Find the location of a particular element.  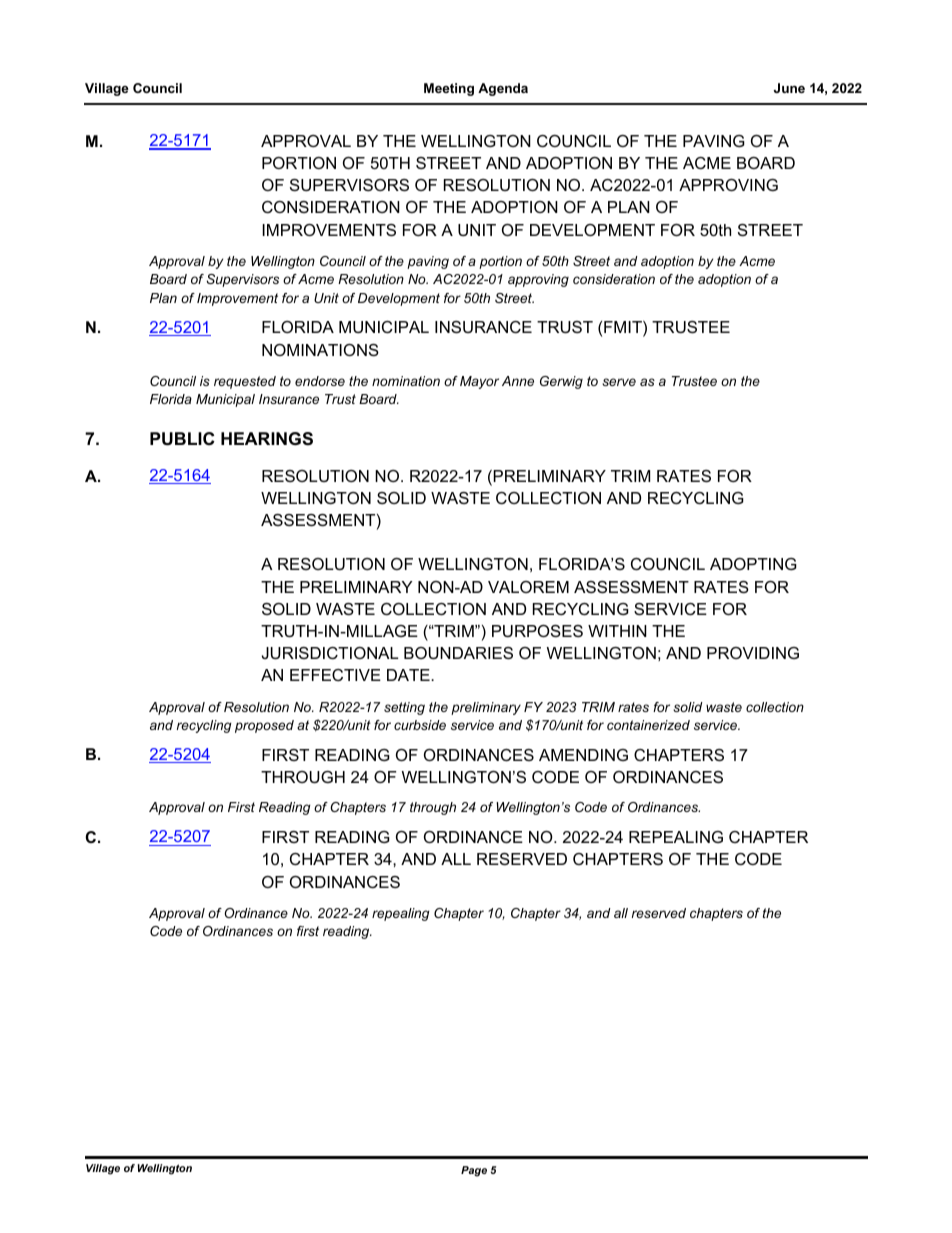

containerized is located at coordinates (648, 725).
